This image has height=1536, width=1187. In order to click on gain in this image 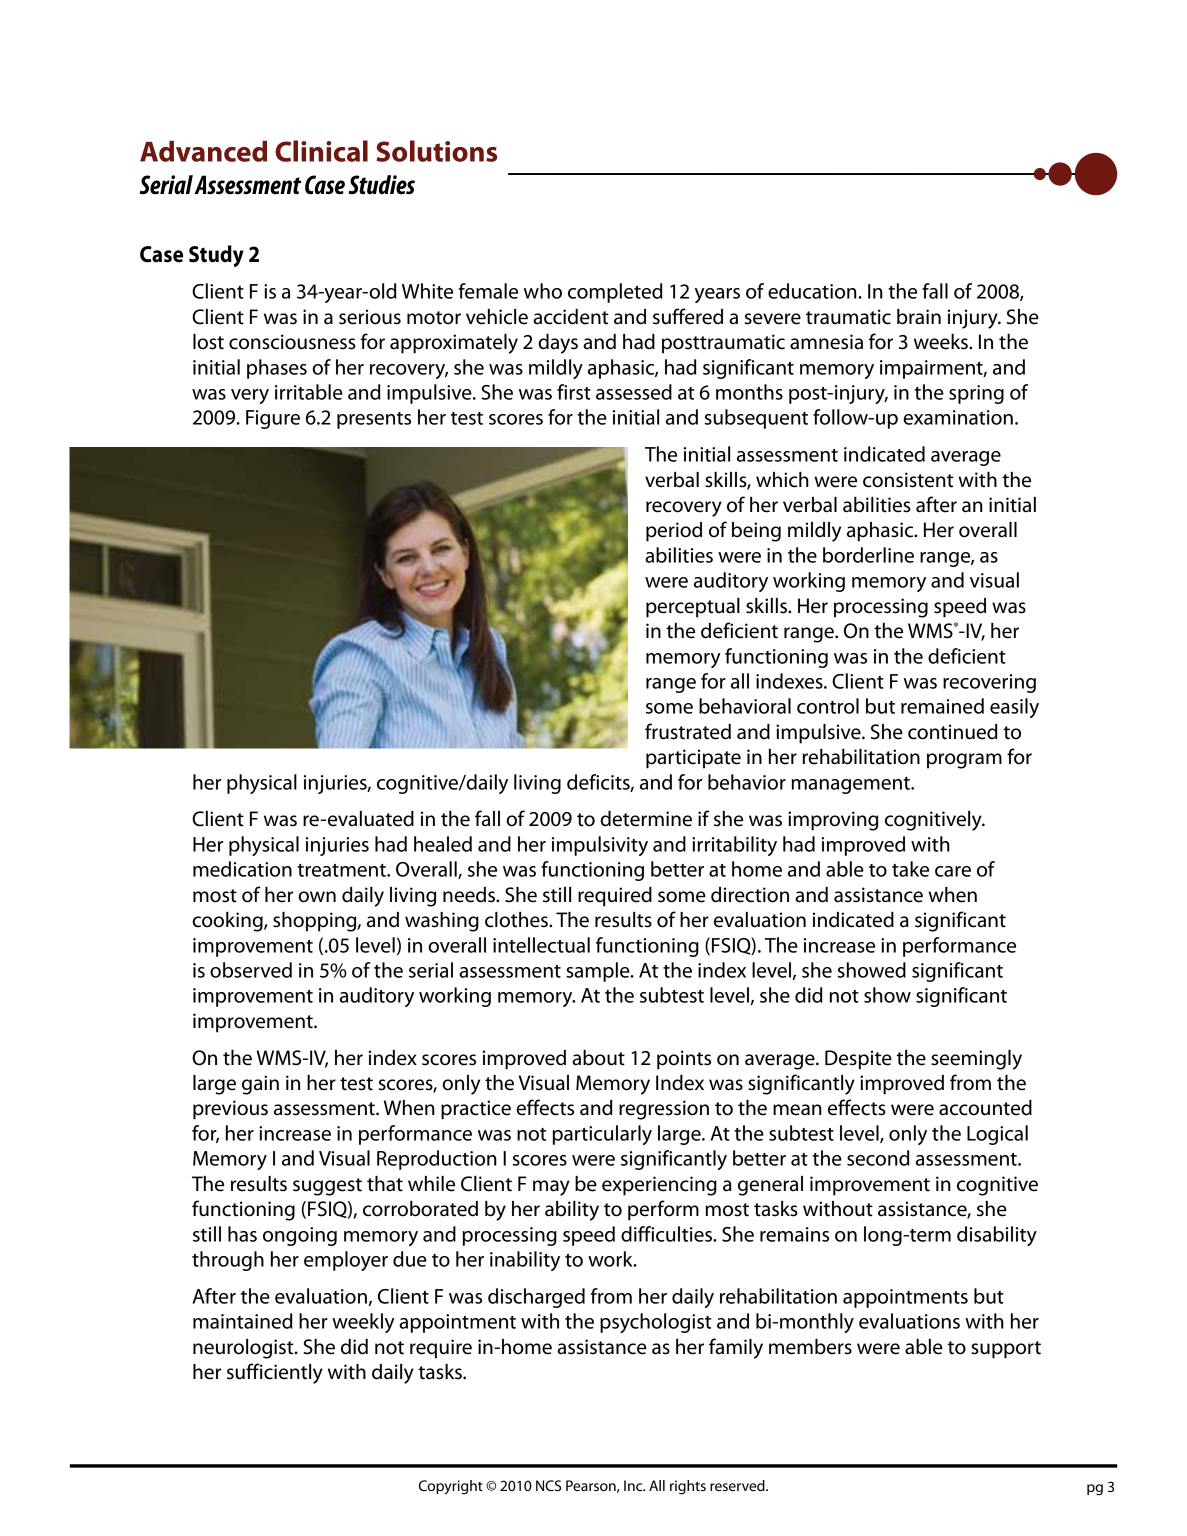, I will do `click(260, 1085)`.
